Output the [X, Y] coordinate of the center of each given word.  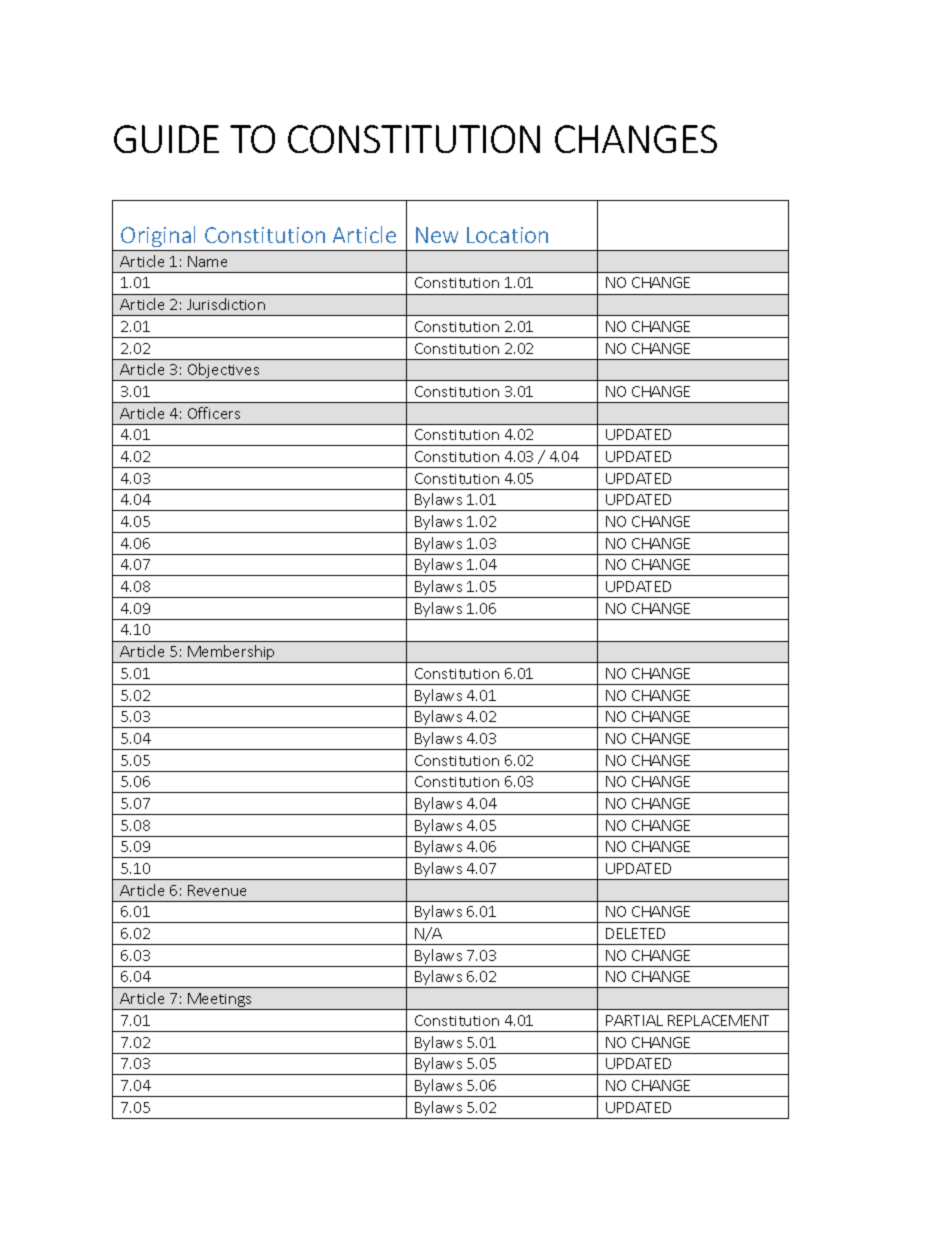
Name [207, 261]
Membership [232, 654]
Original [158, 236]
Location [507, 235]
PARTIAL [634, 1020]
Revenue [217, 890]
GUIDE [166, 139]
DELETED [635, 933]
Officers [214, 413]
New [437, 235]
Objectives [223, 372]
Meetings [220, 1001]
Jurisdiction [226, 304]
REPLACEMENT [718, 1020]
